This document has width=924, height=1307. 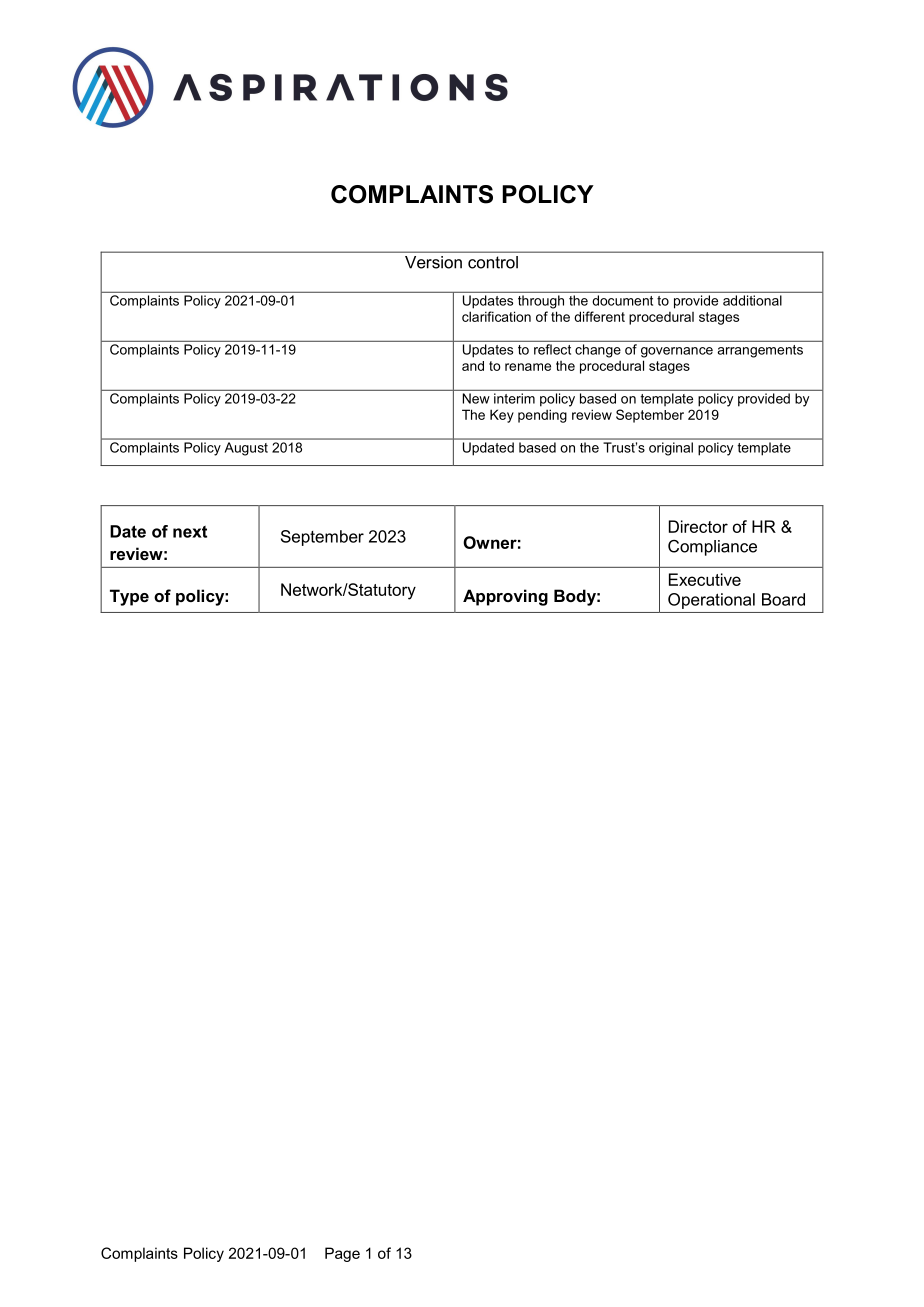 What do you see at coordinates (342, 1254) in the document?
I see `Page` at bounding box center [342, 1254].
